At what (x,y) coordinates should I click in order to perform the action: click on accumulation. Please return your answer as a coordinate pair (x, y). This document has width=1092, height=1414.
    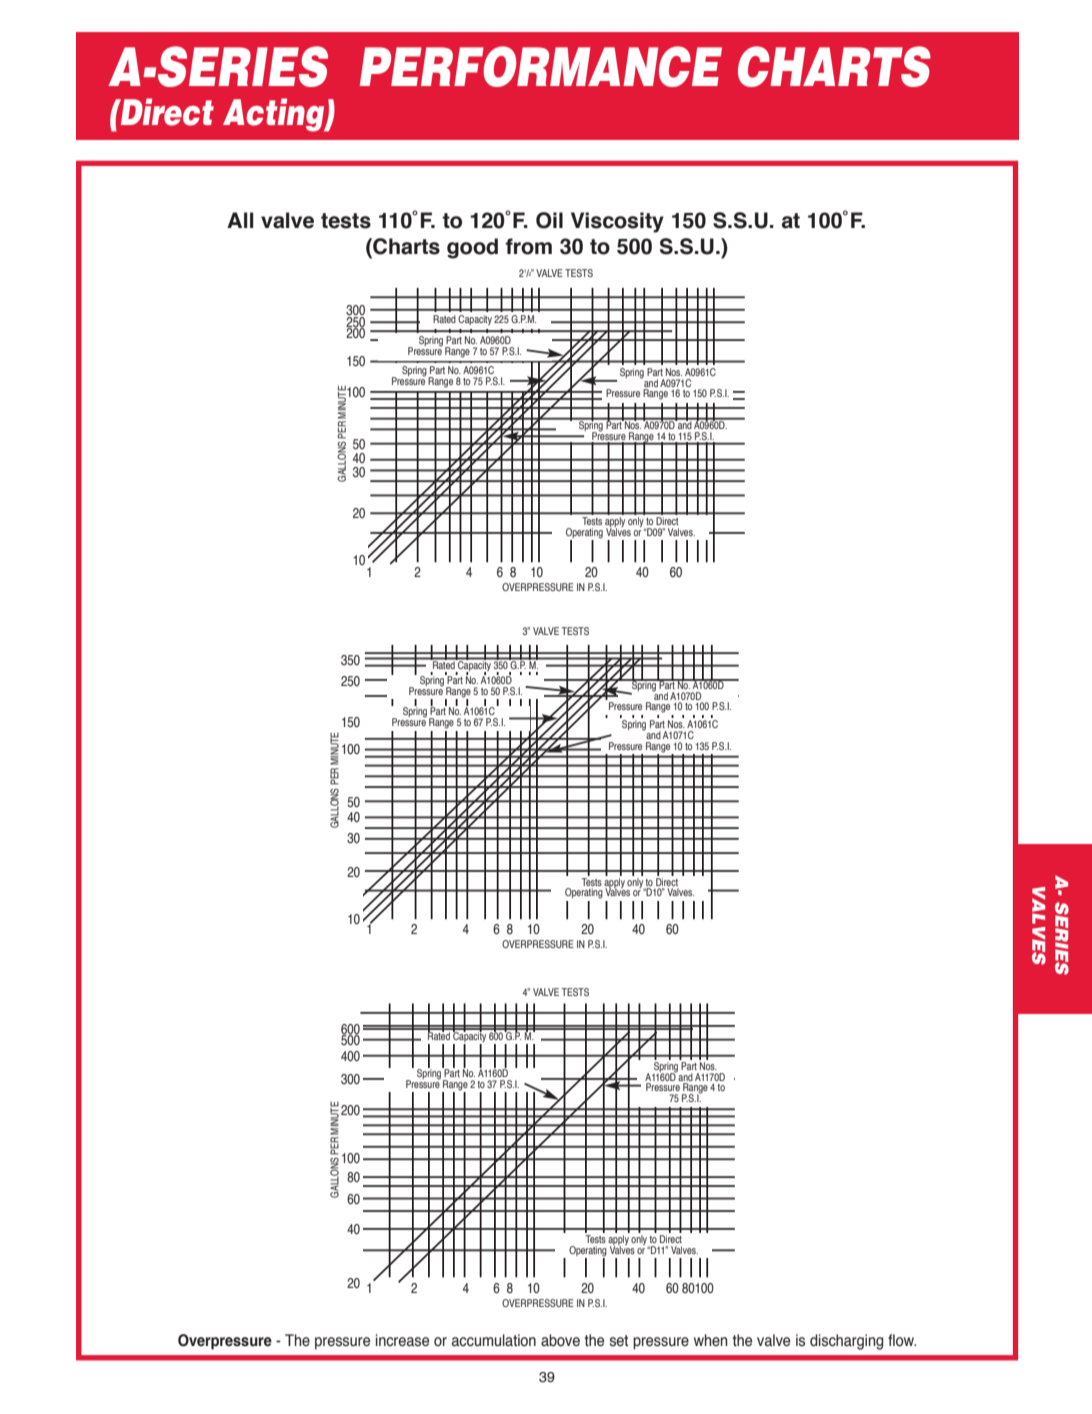
    Looking at the image, I should click on (494, 1340).
